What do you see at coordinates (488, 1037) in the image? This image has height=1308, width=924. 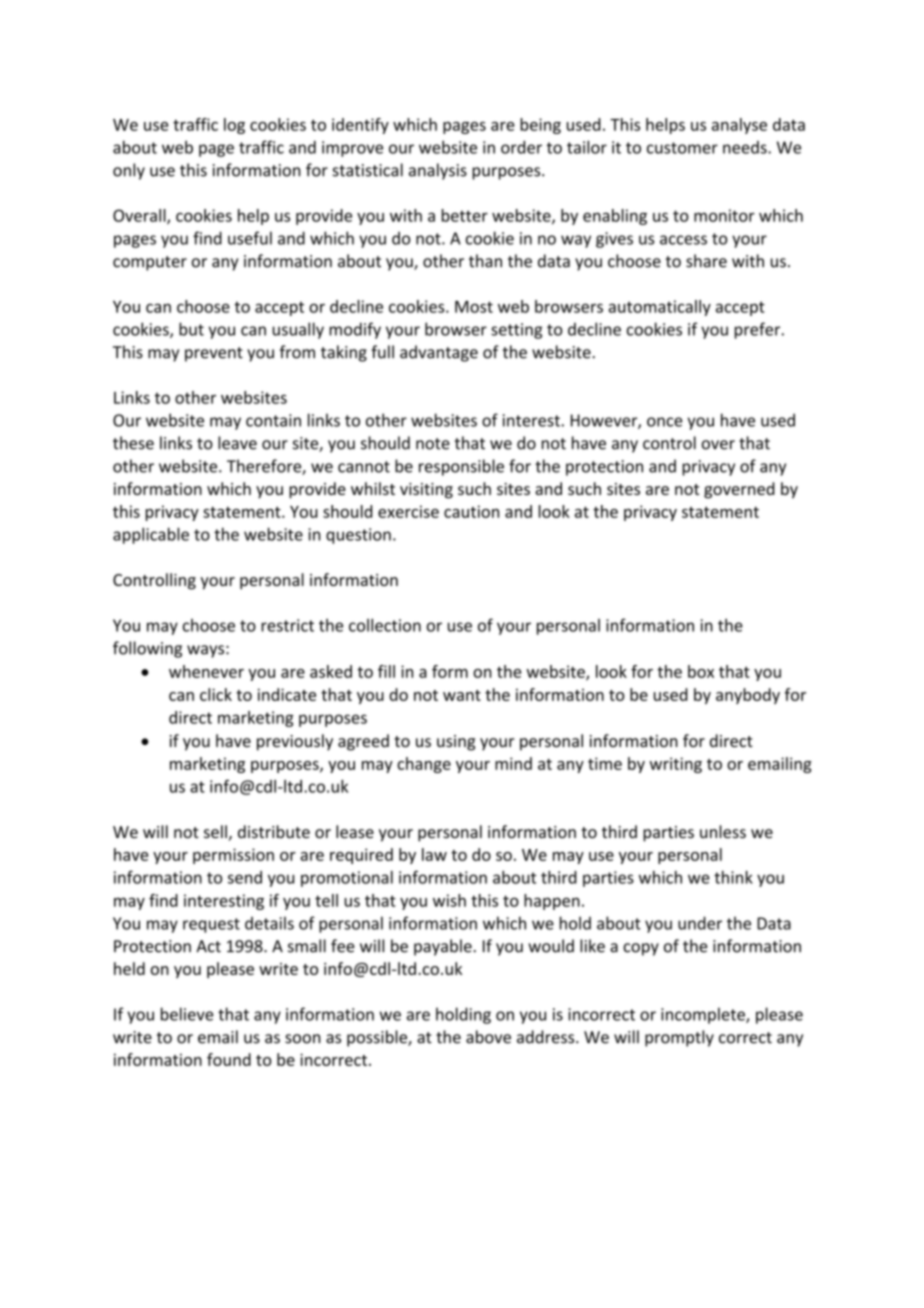 I see `above` at bounding box center [488, 1037].
